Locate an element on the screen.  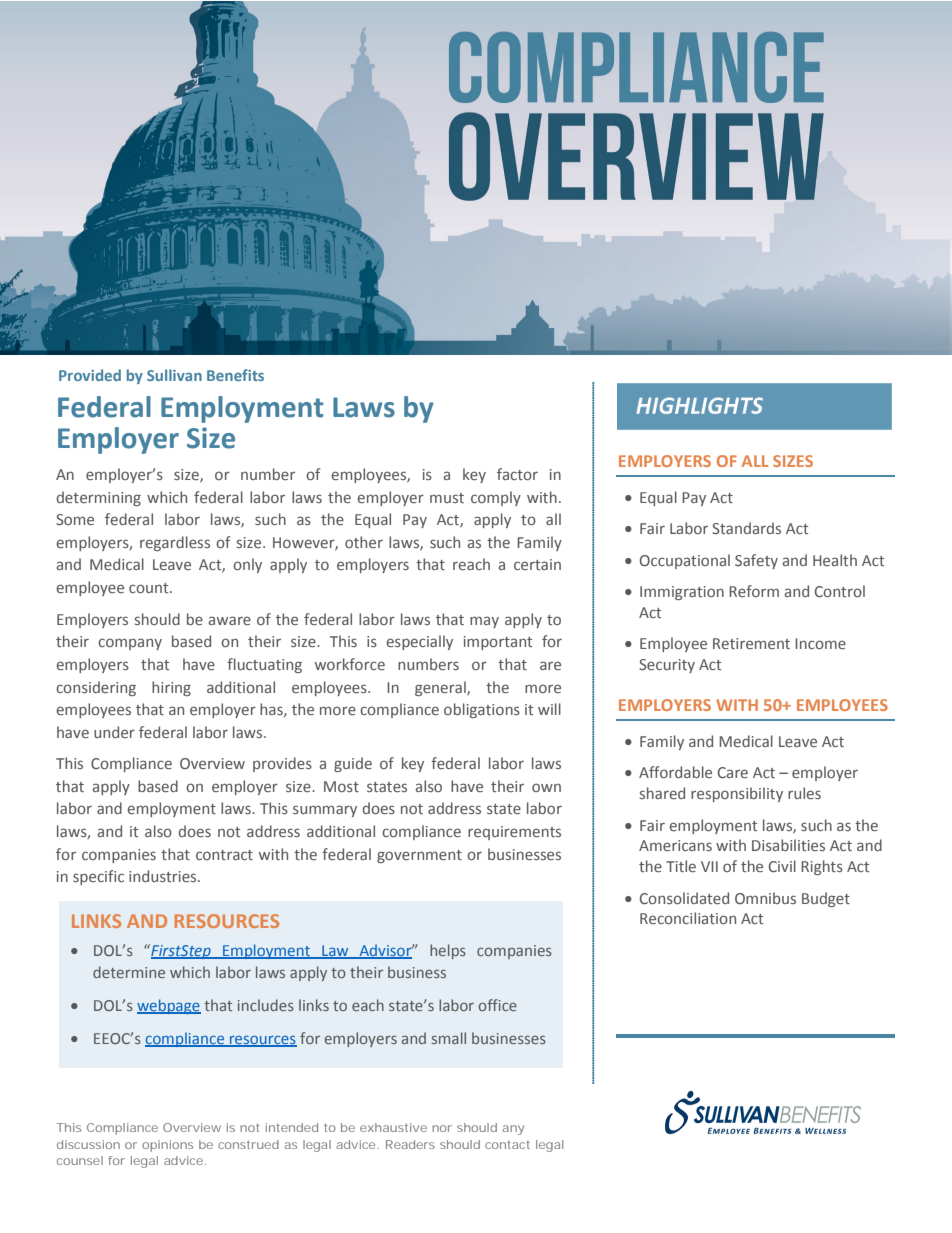
opinions is located at coordinates (167, 1146).
